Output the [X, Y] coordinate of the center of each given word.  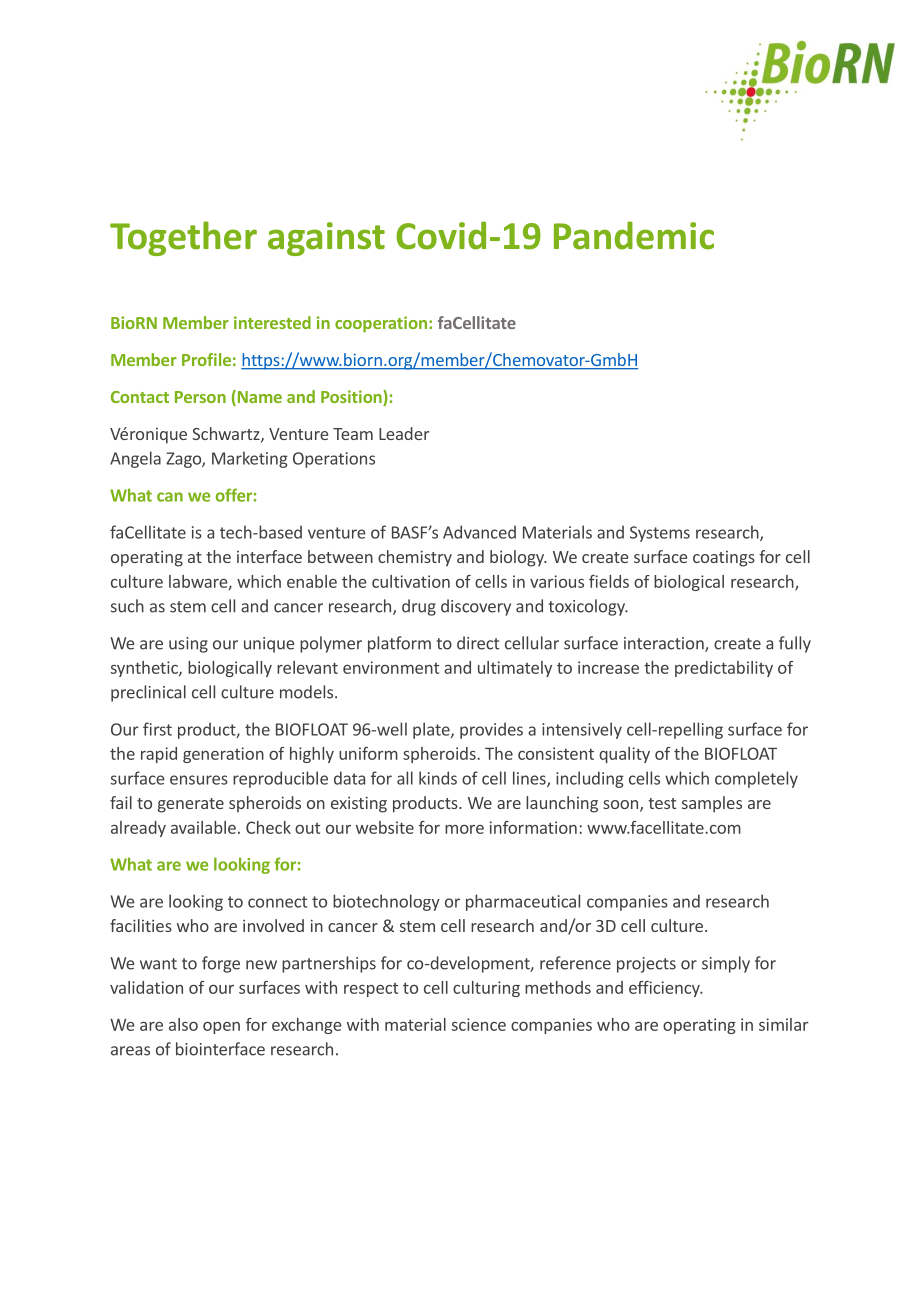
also [183, 1024]
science [479, 1024]
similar [784, 1024]
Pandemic [634, 235]
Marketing [250, 459]
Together [183, 238]
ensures [199, 780]
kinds [438, 778]
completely [756, 779]
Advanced [479, 532]
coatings [724, 559]
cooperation [381, 324]
